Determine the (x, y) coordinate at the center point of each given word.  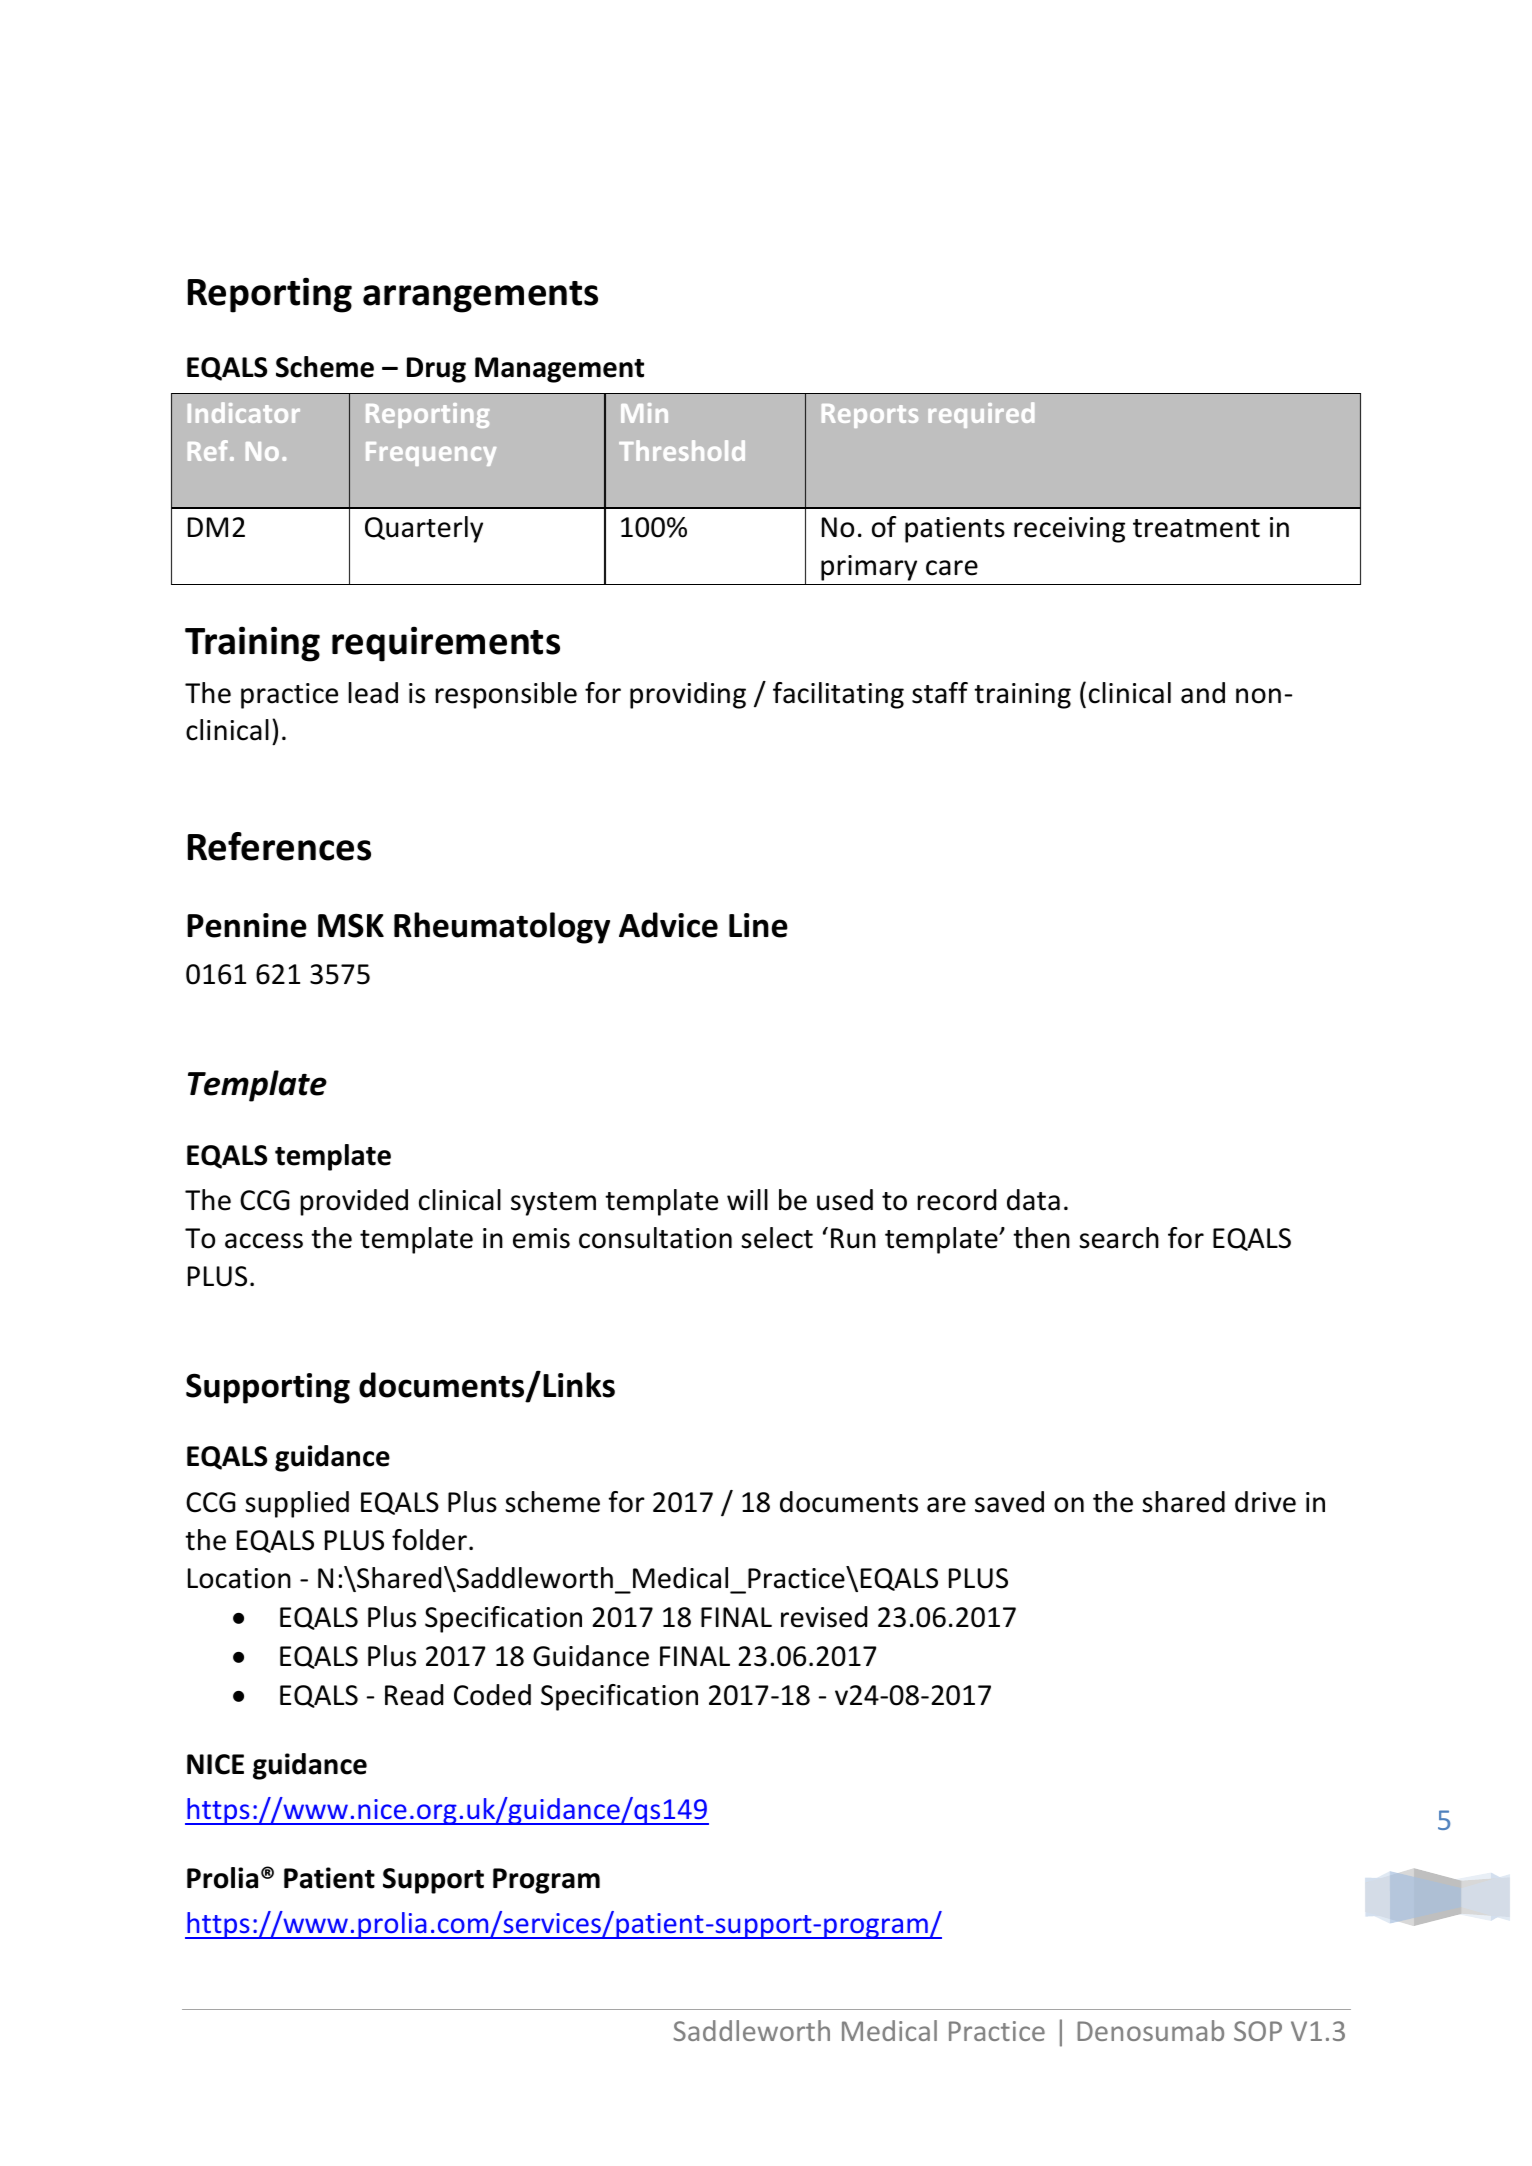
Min (644, 413)
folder (429, 1540)
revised (824, 1617)
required (981, 415)
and (1203, 693)
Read (414, 1695)
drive (1265, 1502)
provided (354, 1202)
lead (373, 693)
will (747, 1199)
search (1119, 1238)
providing (688, 695)
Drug (436, 370)
